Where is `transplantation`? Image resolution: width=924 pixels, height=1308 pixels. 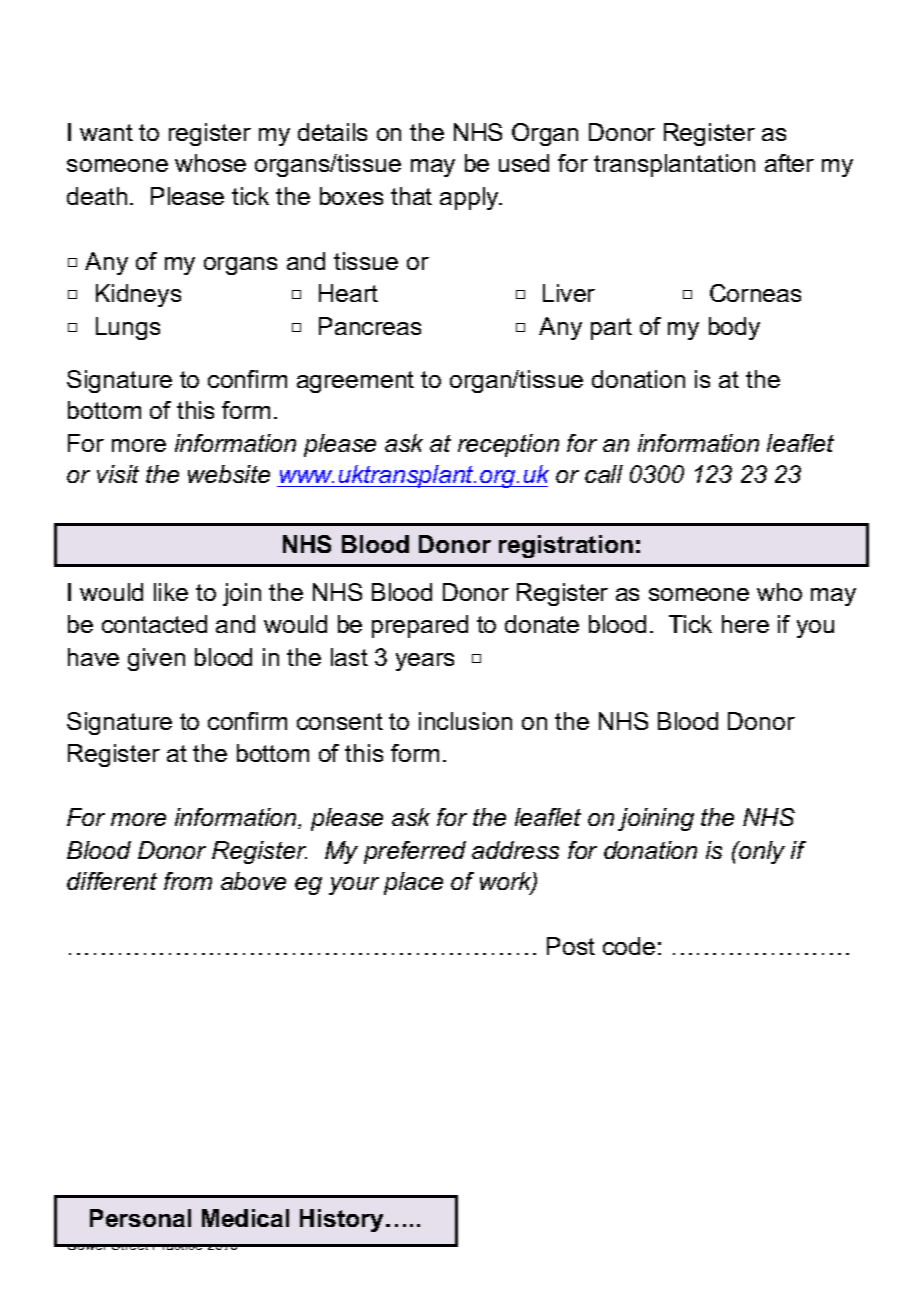 transplantation is located at coordinates (674, 165).
